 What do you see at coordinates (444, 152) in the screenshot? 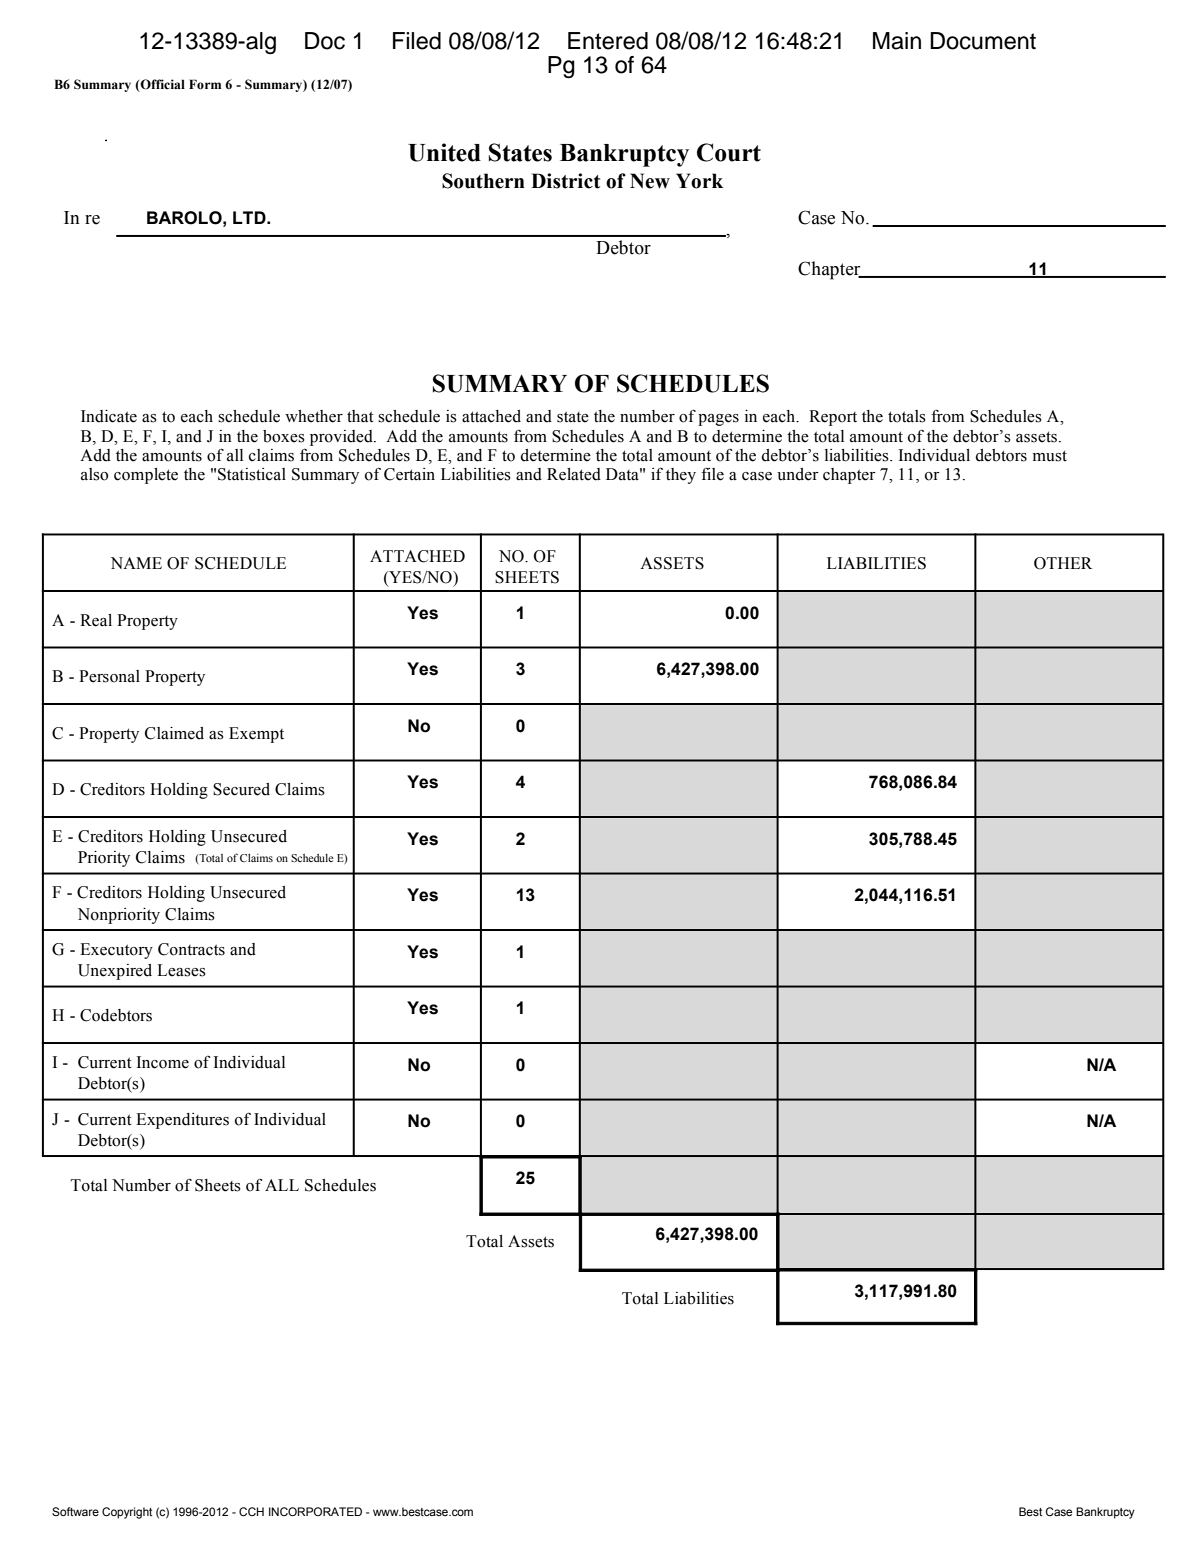
I see `United` at bounding box center [444, 152].
